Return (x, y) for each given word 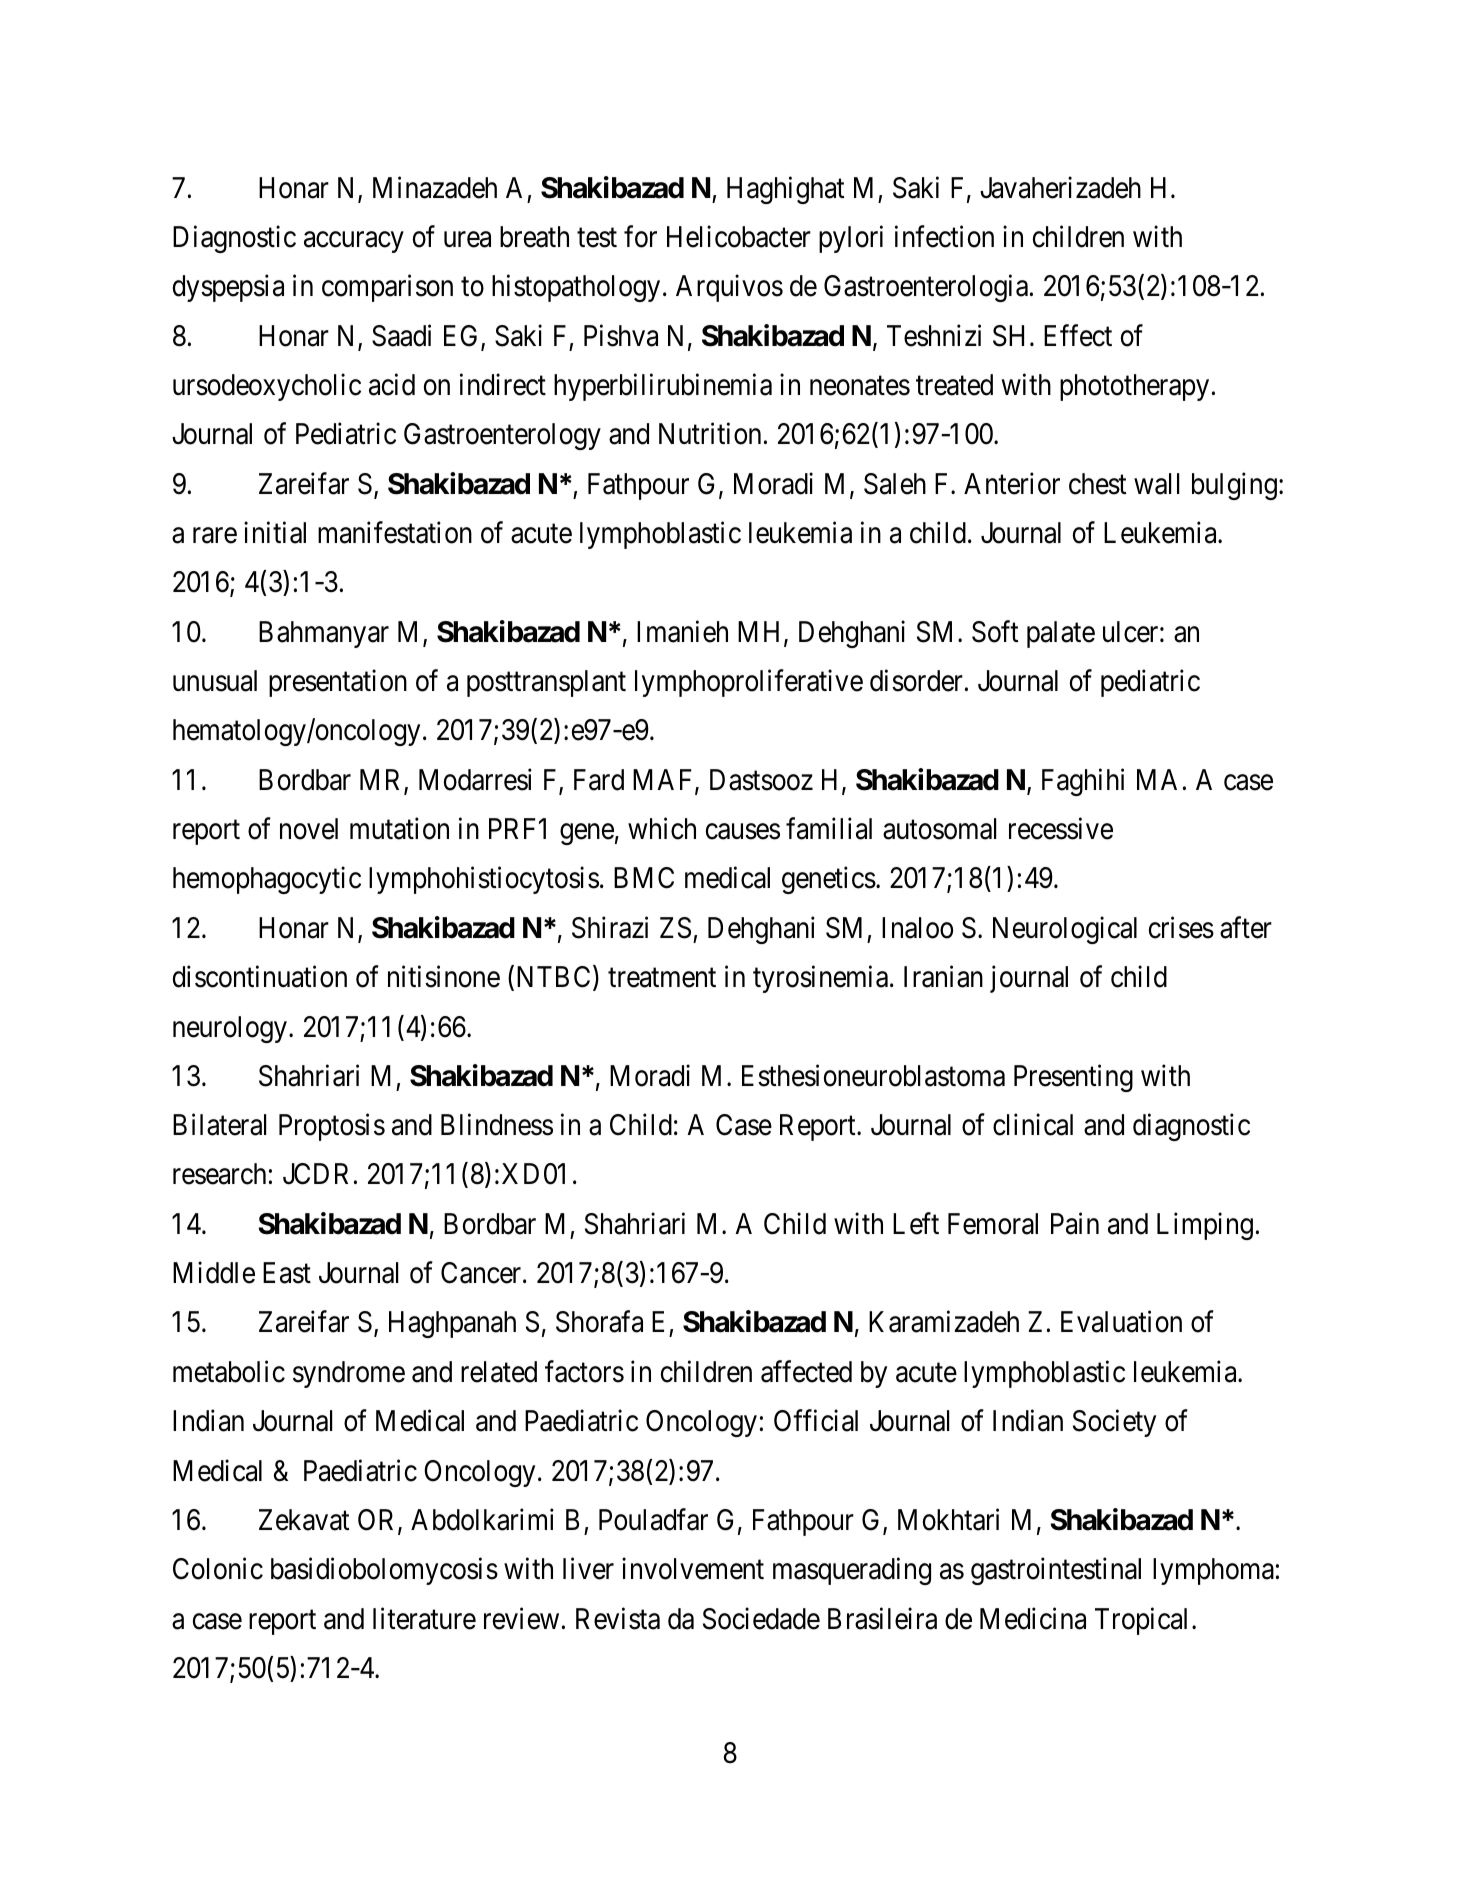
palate (1061, 634)
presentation (338, 683)
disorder (916, 681)
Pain (1075, 1223)
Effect (1078, 335)
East (287, 1273)
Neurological (1065, 930)
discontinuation (260, 977)
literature (424, 1618)
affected (806, 1371)
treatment (662, 978)
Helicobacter (739, 236)
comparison (387, 288)
